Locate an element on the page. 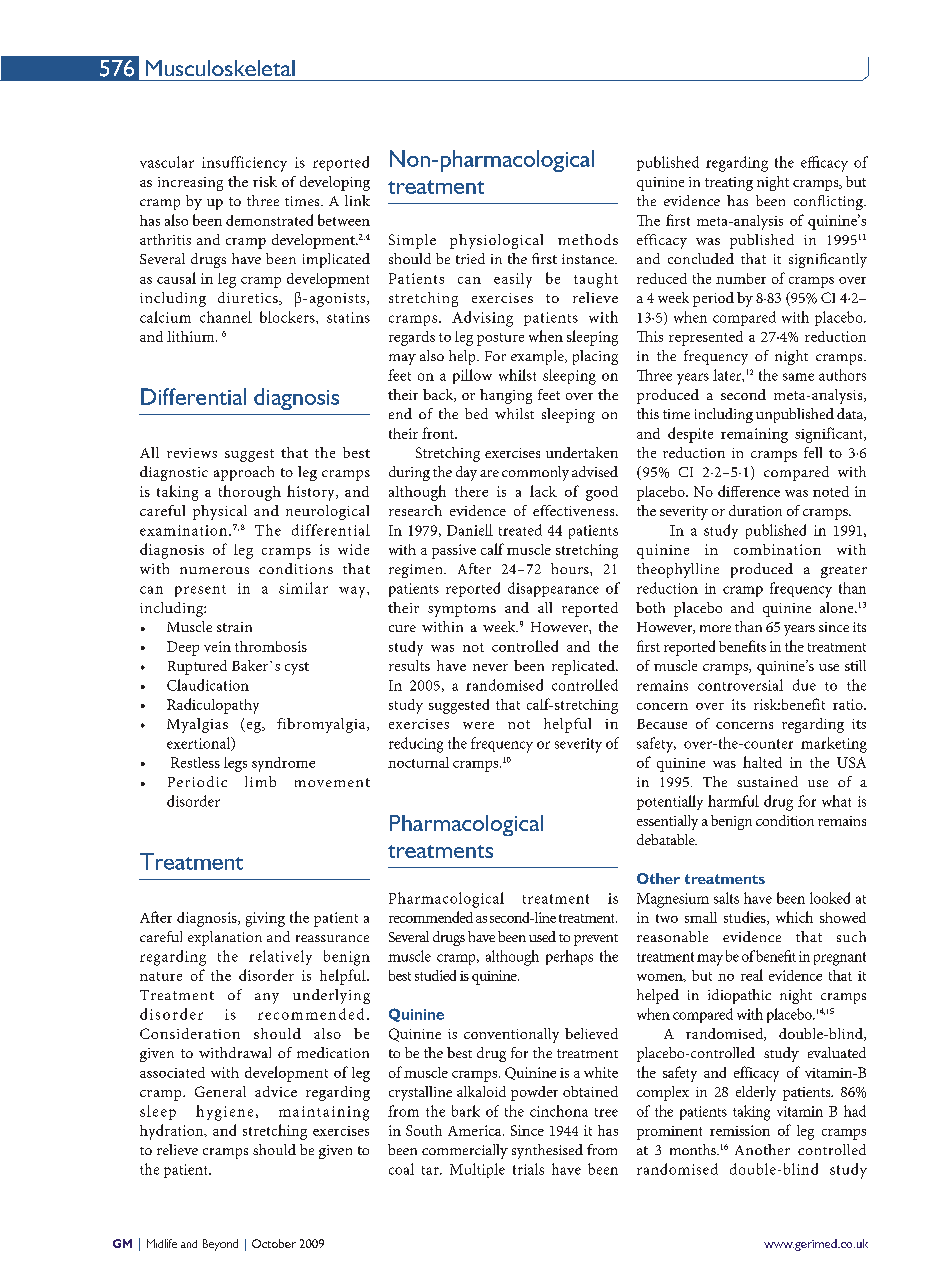 This image has height=1288, width=927. Musculoskeletal is located at coordinates (220, 68).
